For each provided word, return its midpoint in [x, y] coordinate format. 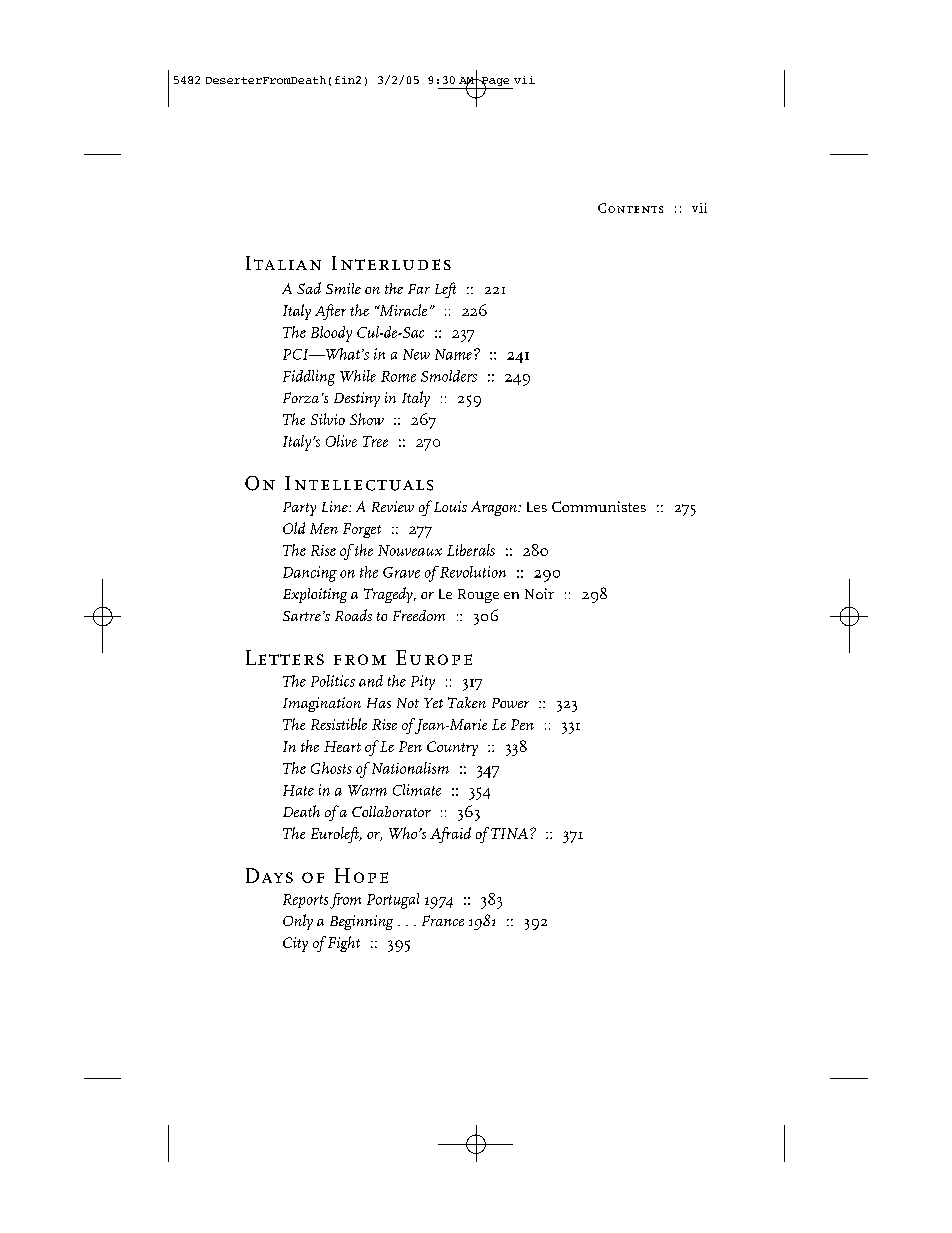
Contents [630, 208]
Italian [283, 263]
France [443, 920]
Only [298, 922]
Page [495, 83]
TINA [509, 833]
